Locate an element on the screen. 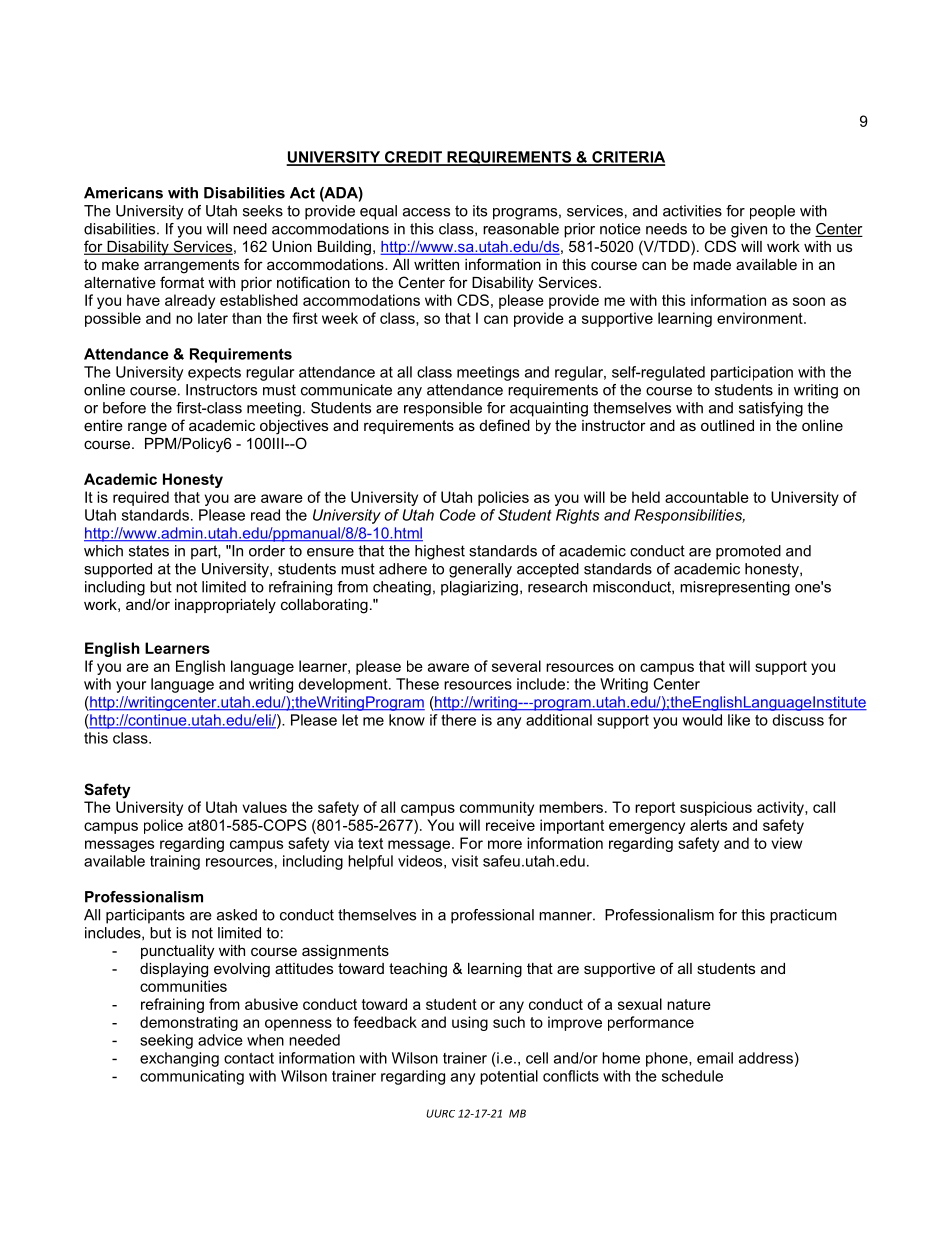 Image resolution: width=952 pixels, height=1233 pixels. Americans is located at coordinates (123, 193).
